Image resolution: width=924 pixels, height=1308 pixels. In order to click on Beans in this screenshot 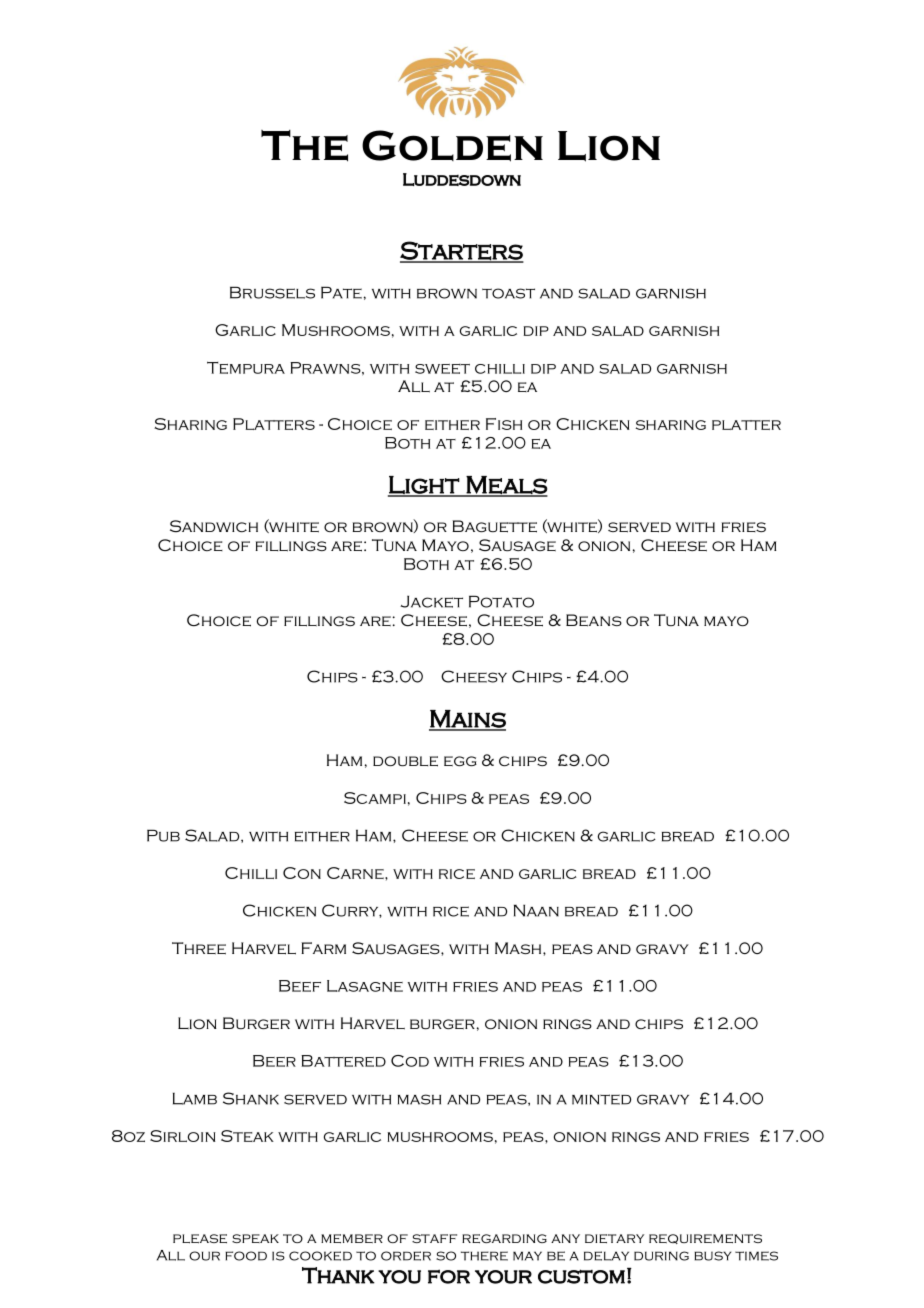, I will do `click(594, 620)`.
